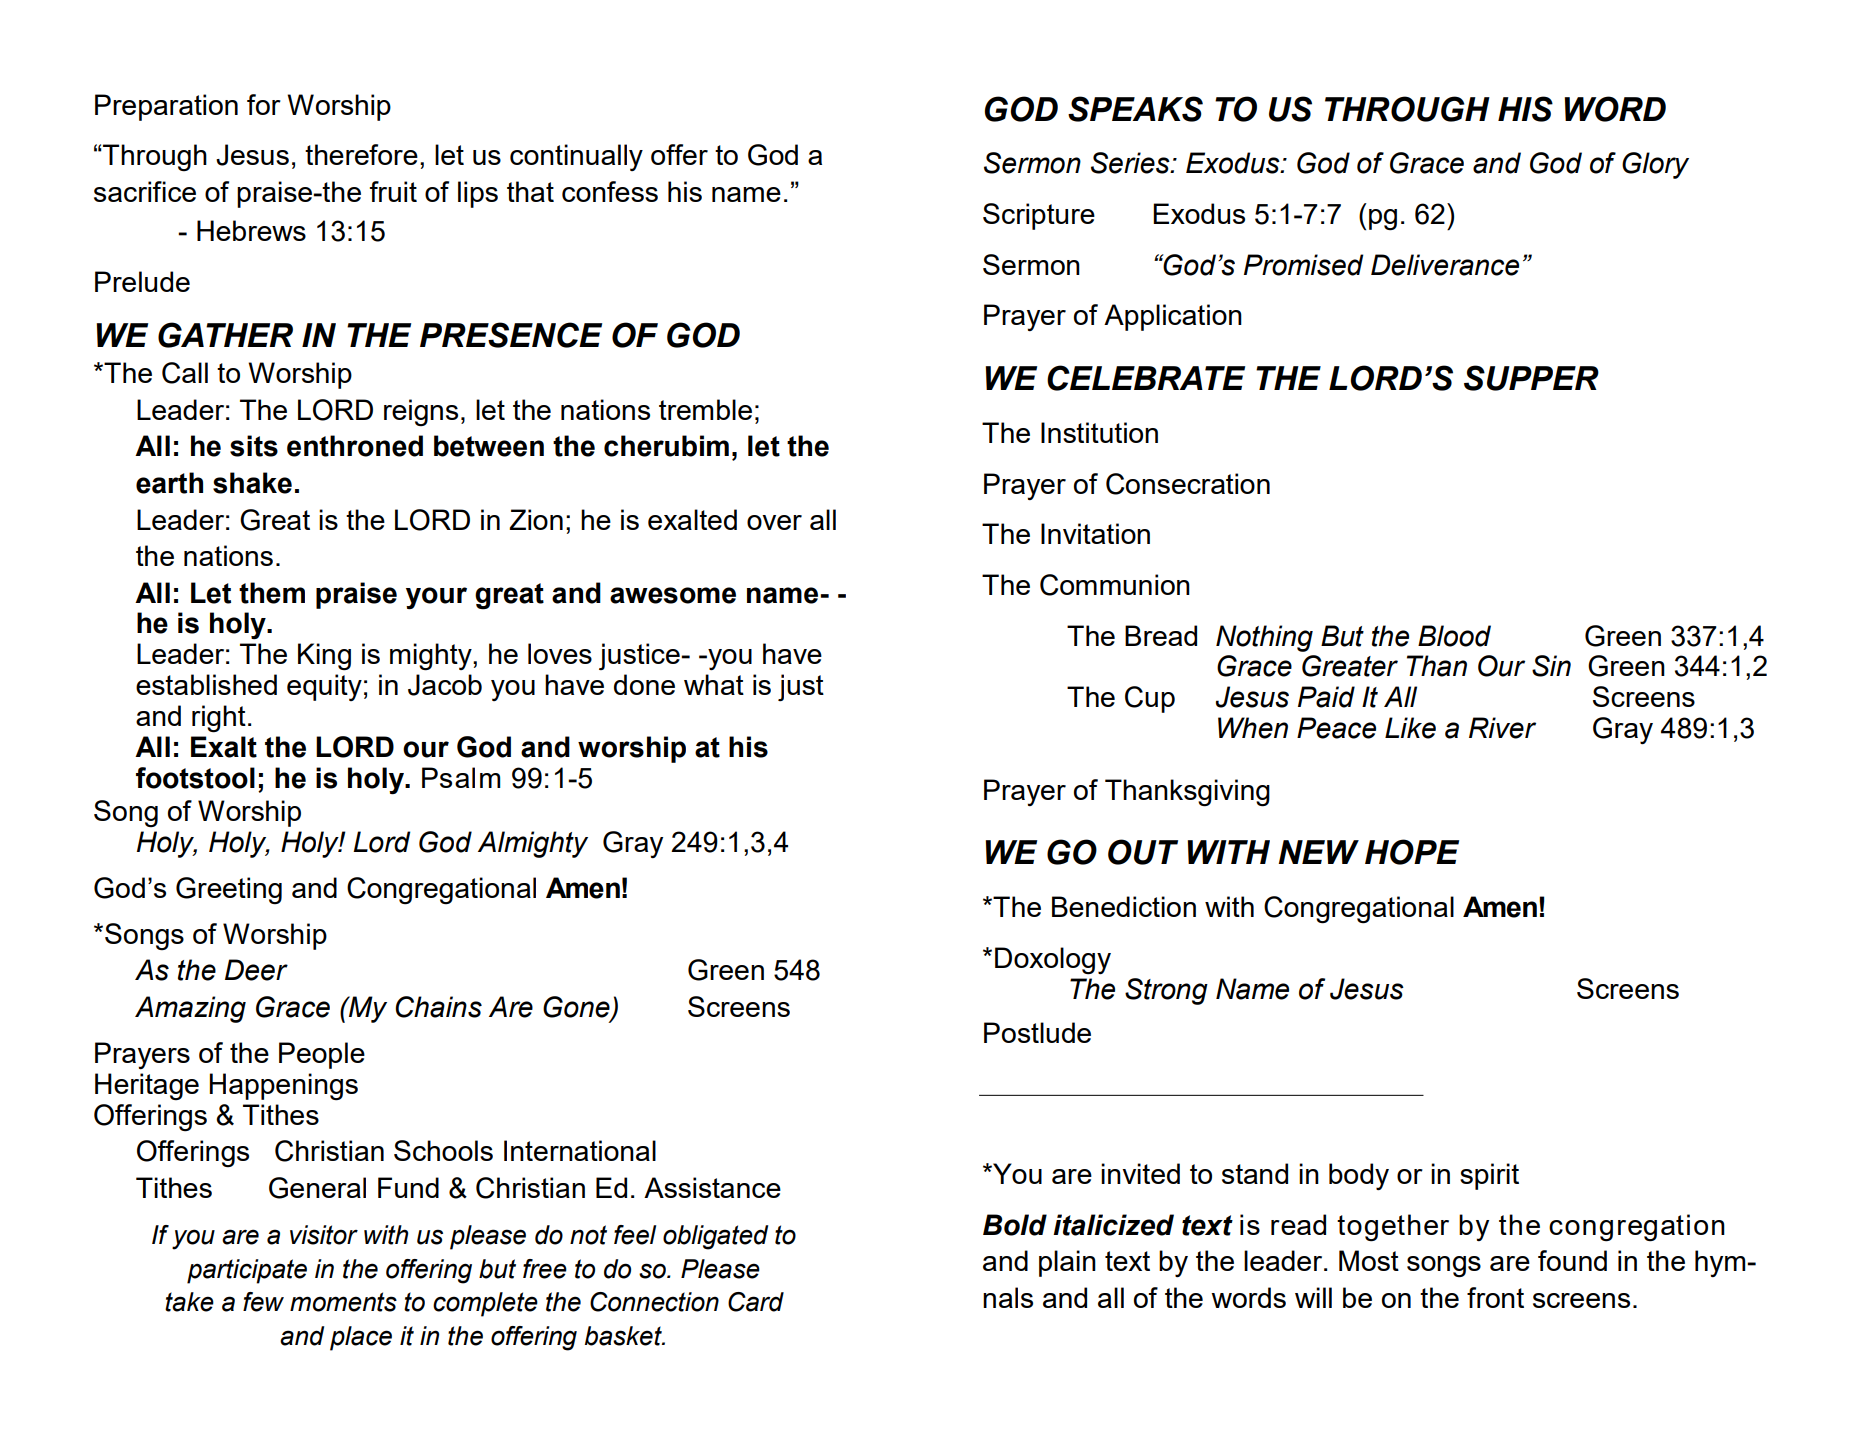 This screenshot has width=1866, height=1442. Describe the element at coordinates (1166, 991) in the screenshot. I see `Strong` at that location.
